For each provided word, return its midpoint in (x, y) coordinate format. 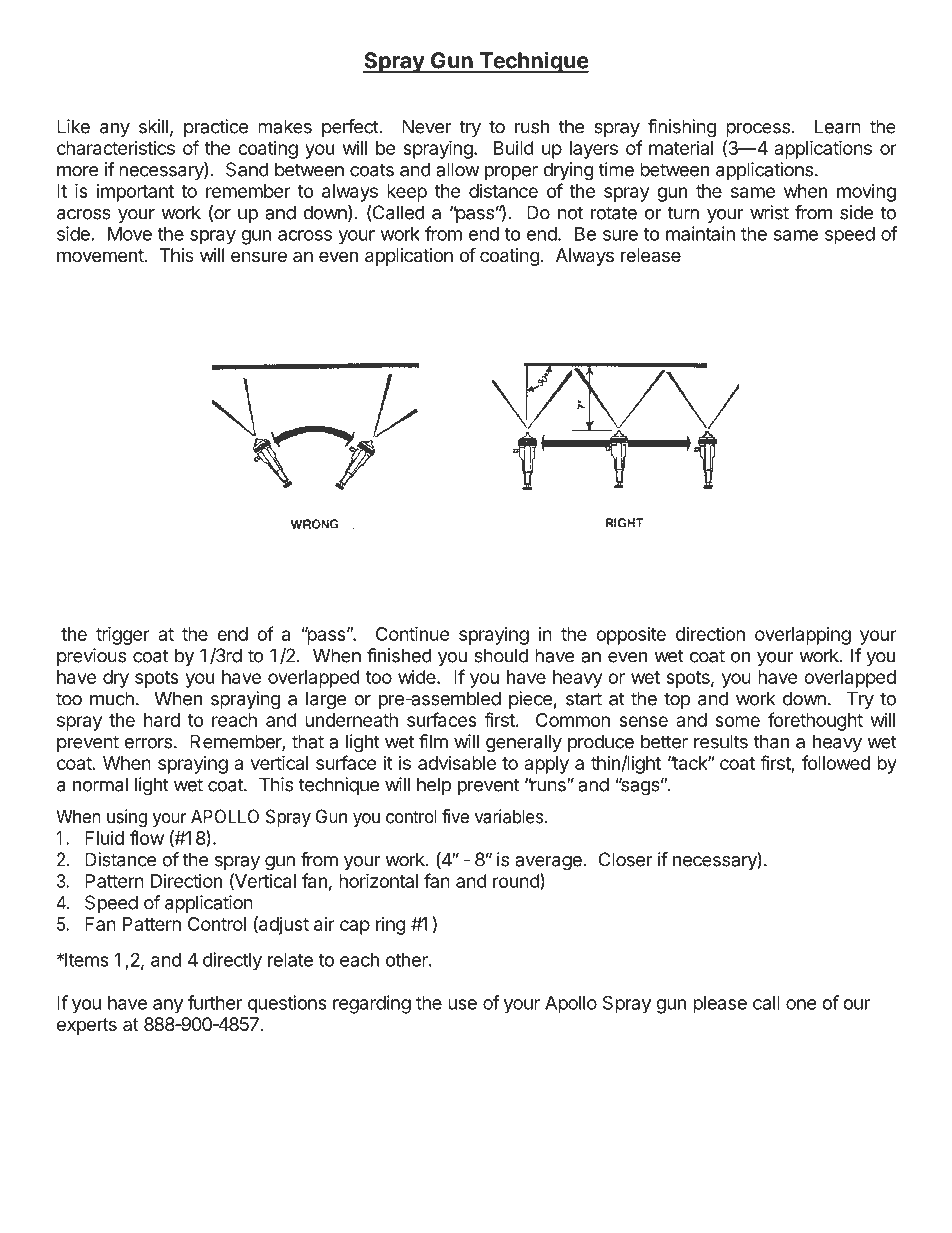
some (737, 721)
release (651, 255)
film (433, 741)
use (462, 1004)
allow (458, 169)
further (215, 1002)
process (758, 130)
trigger (123, 635)
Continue (413, 633)
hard (162, 720)
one (801, 1004)
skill (153, 126)
